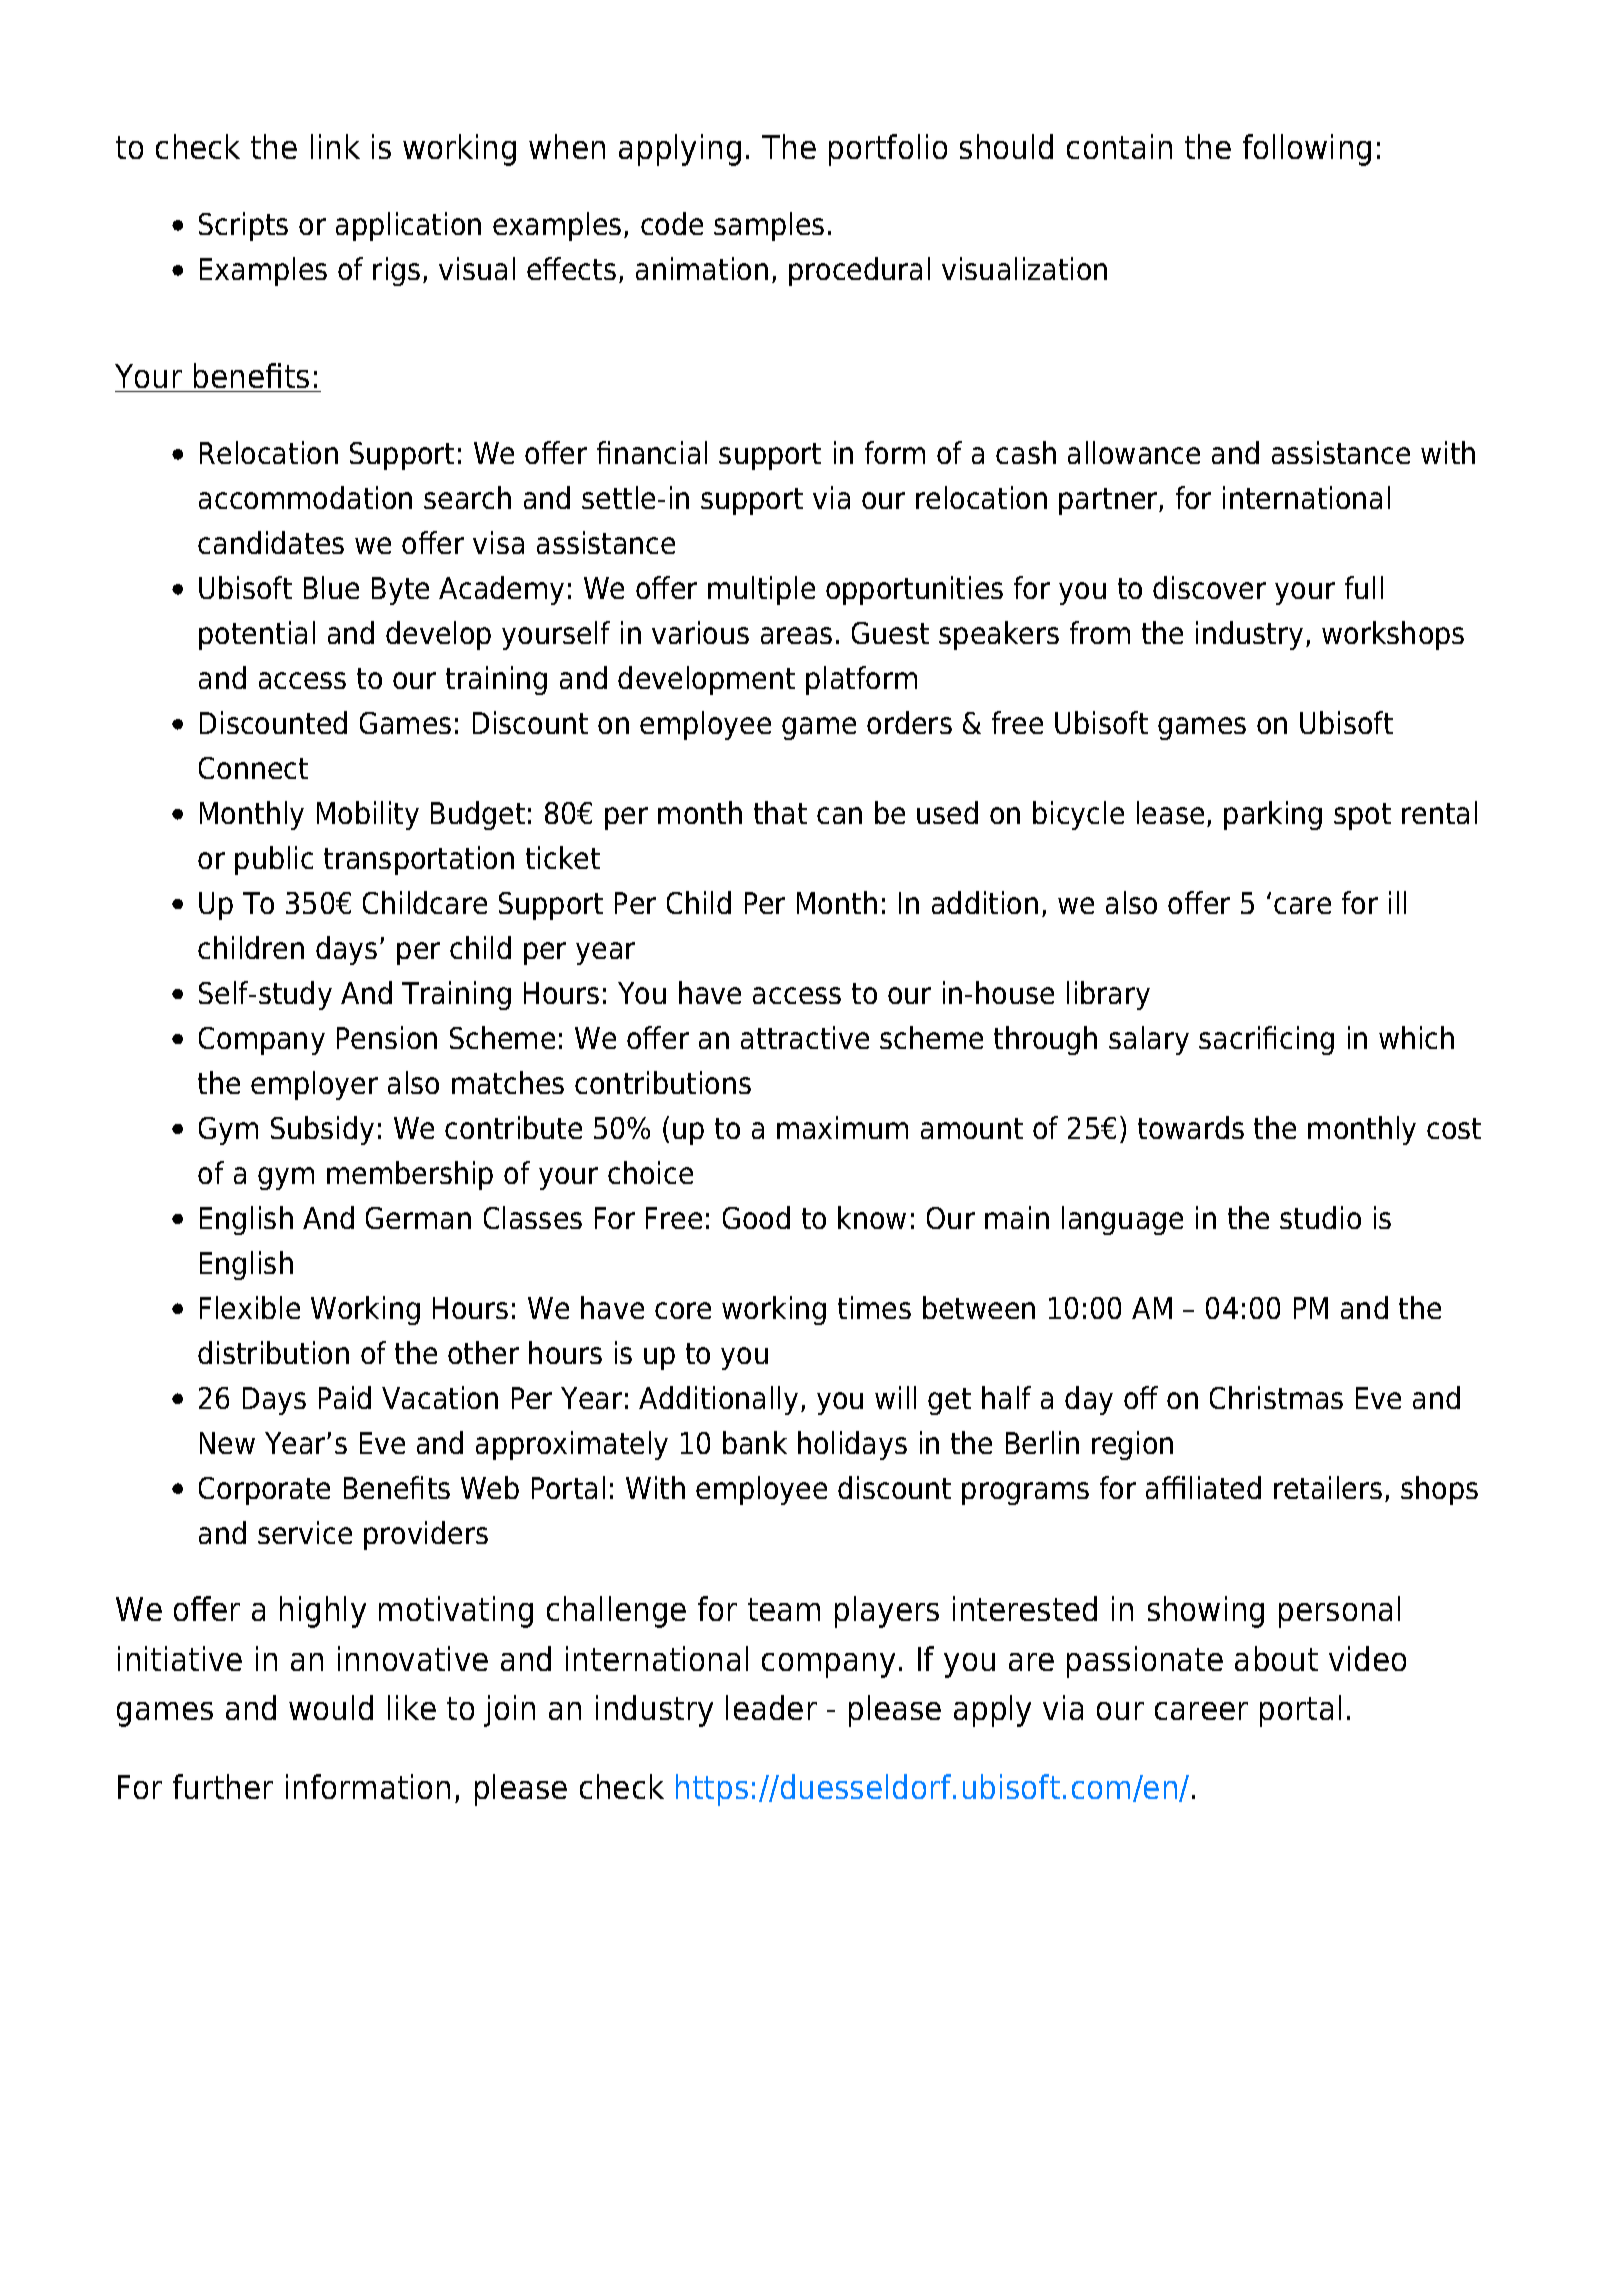 The image size is (1623, 2295). What do you see at coordinates (335, 146) in the image?
I see `link` at bounding box center [335, 146].
